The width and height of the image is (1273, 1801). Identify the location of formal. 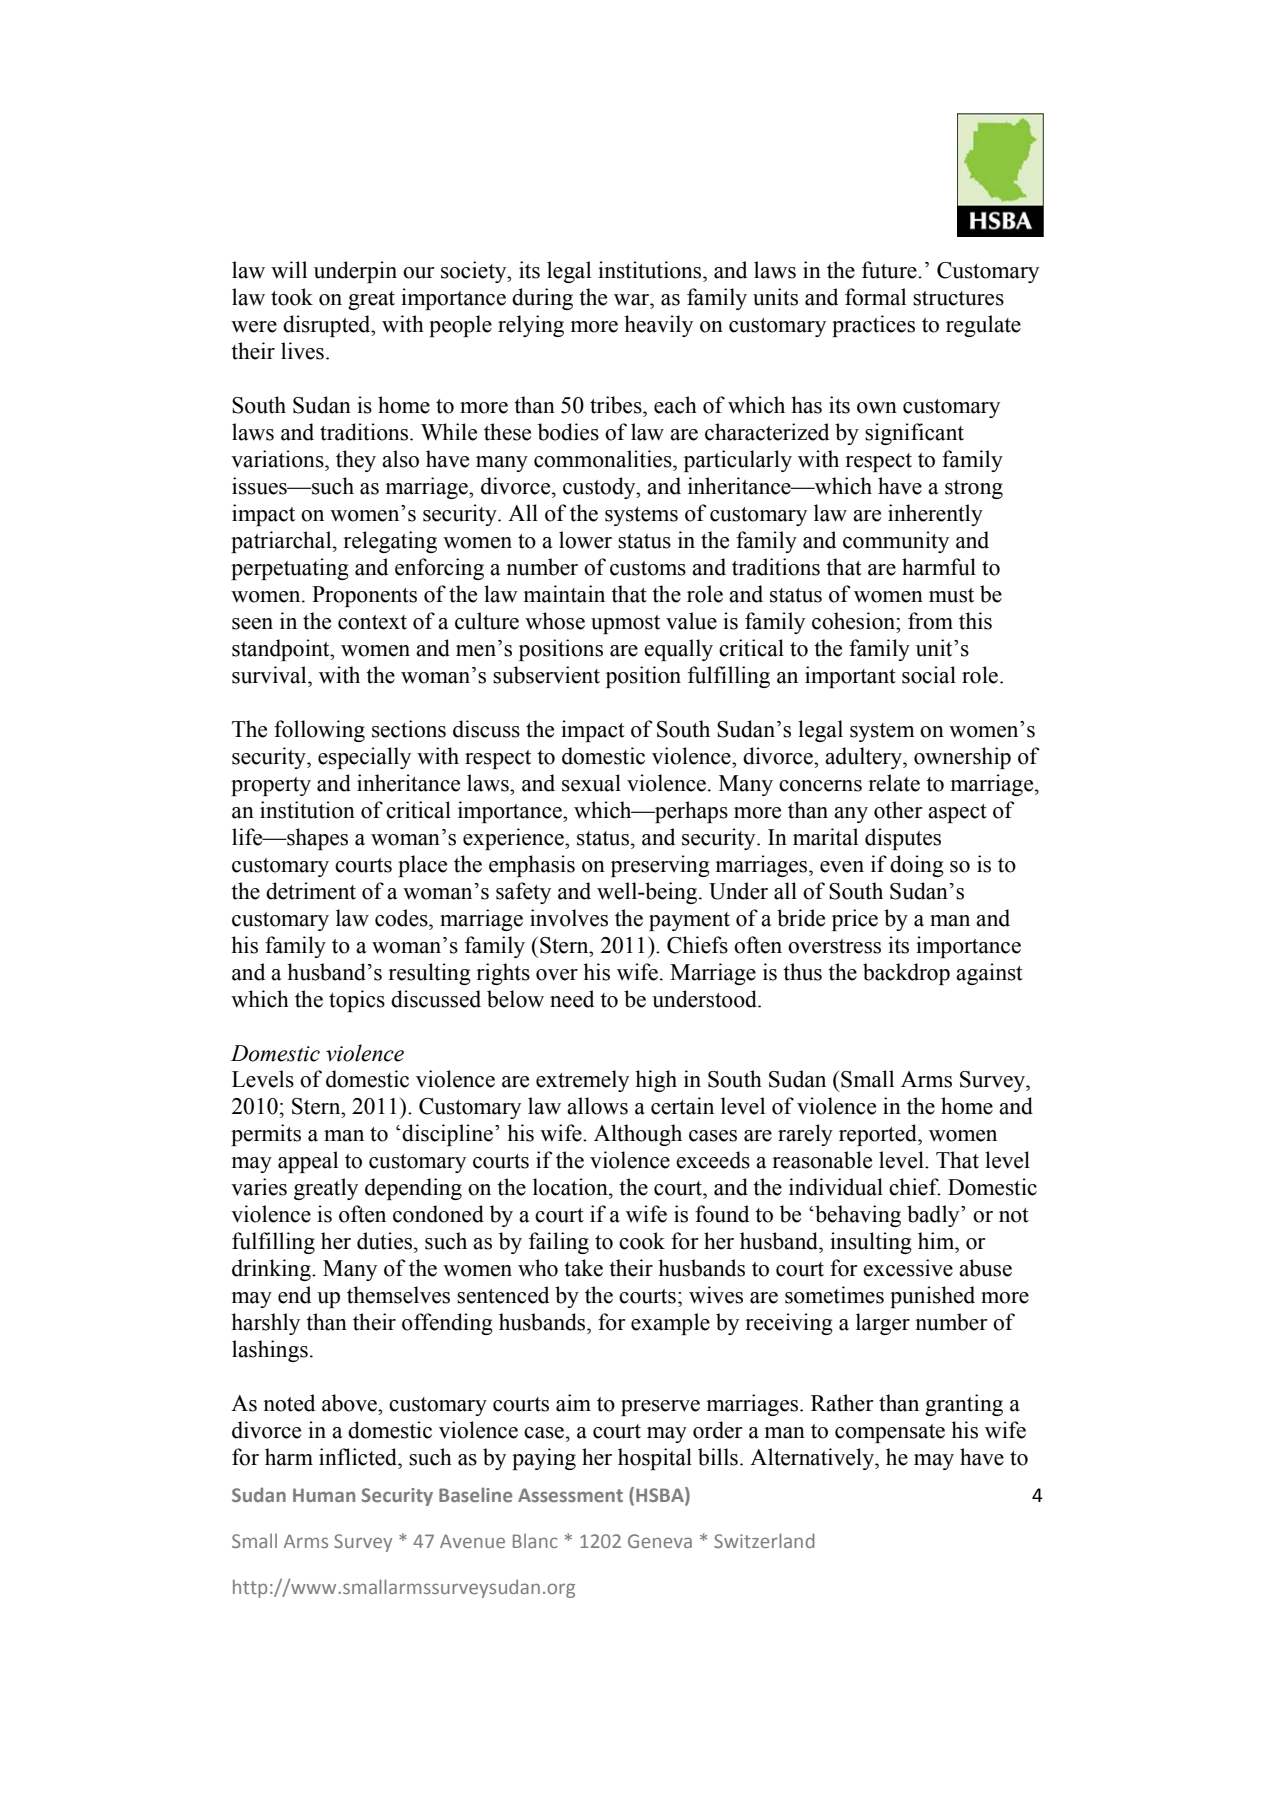
(875, 297).
